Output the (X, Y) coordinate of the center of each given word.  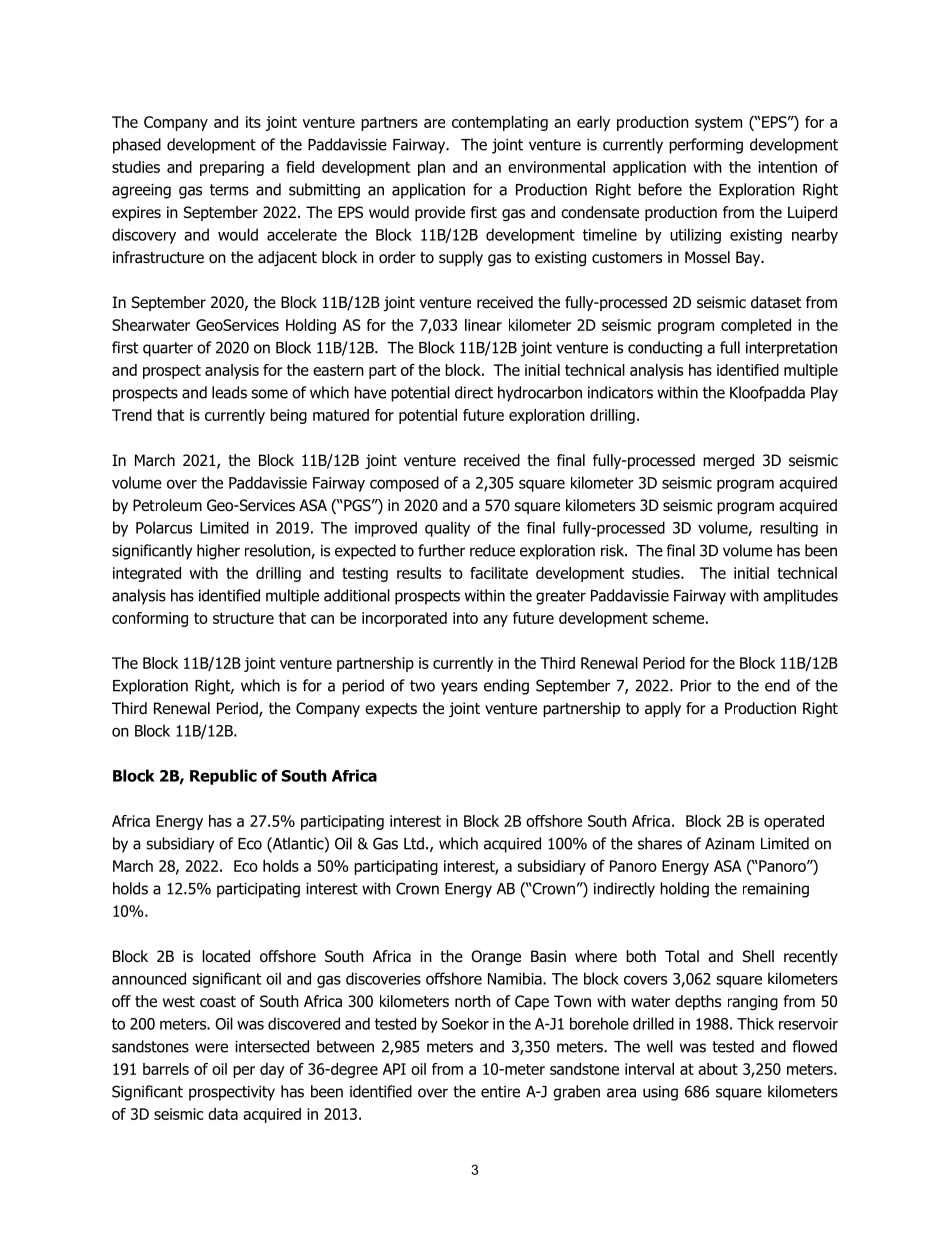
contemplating (500, 123)
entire (500, 1092)
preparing (232, 168)
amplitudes (800, 597)
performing (706, 146)
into (465, 618)
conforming (150, 619)
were (211, 1048)
